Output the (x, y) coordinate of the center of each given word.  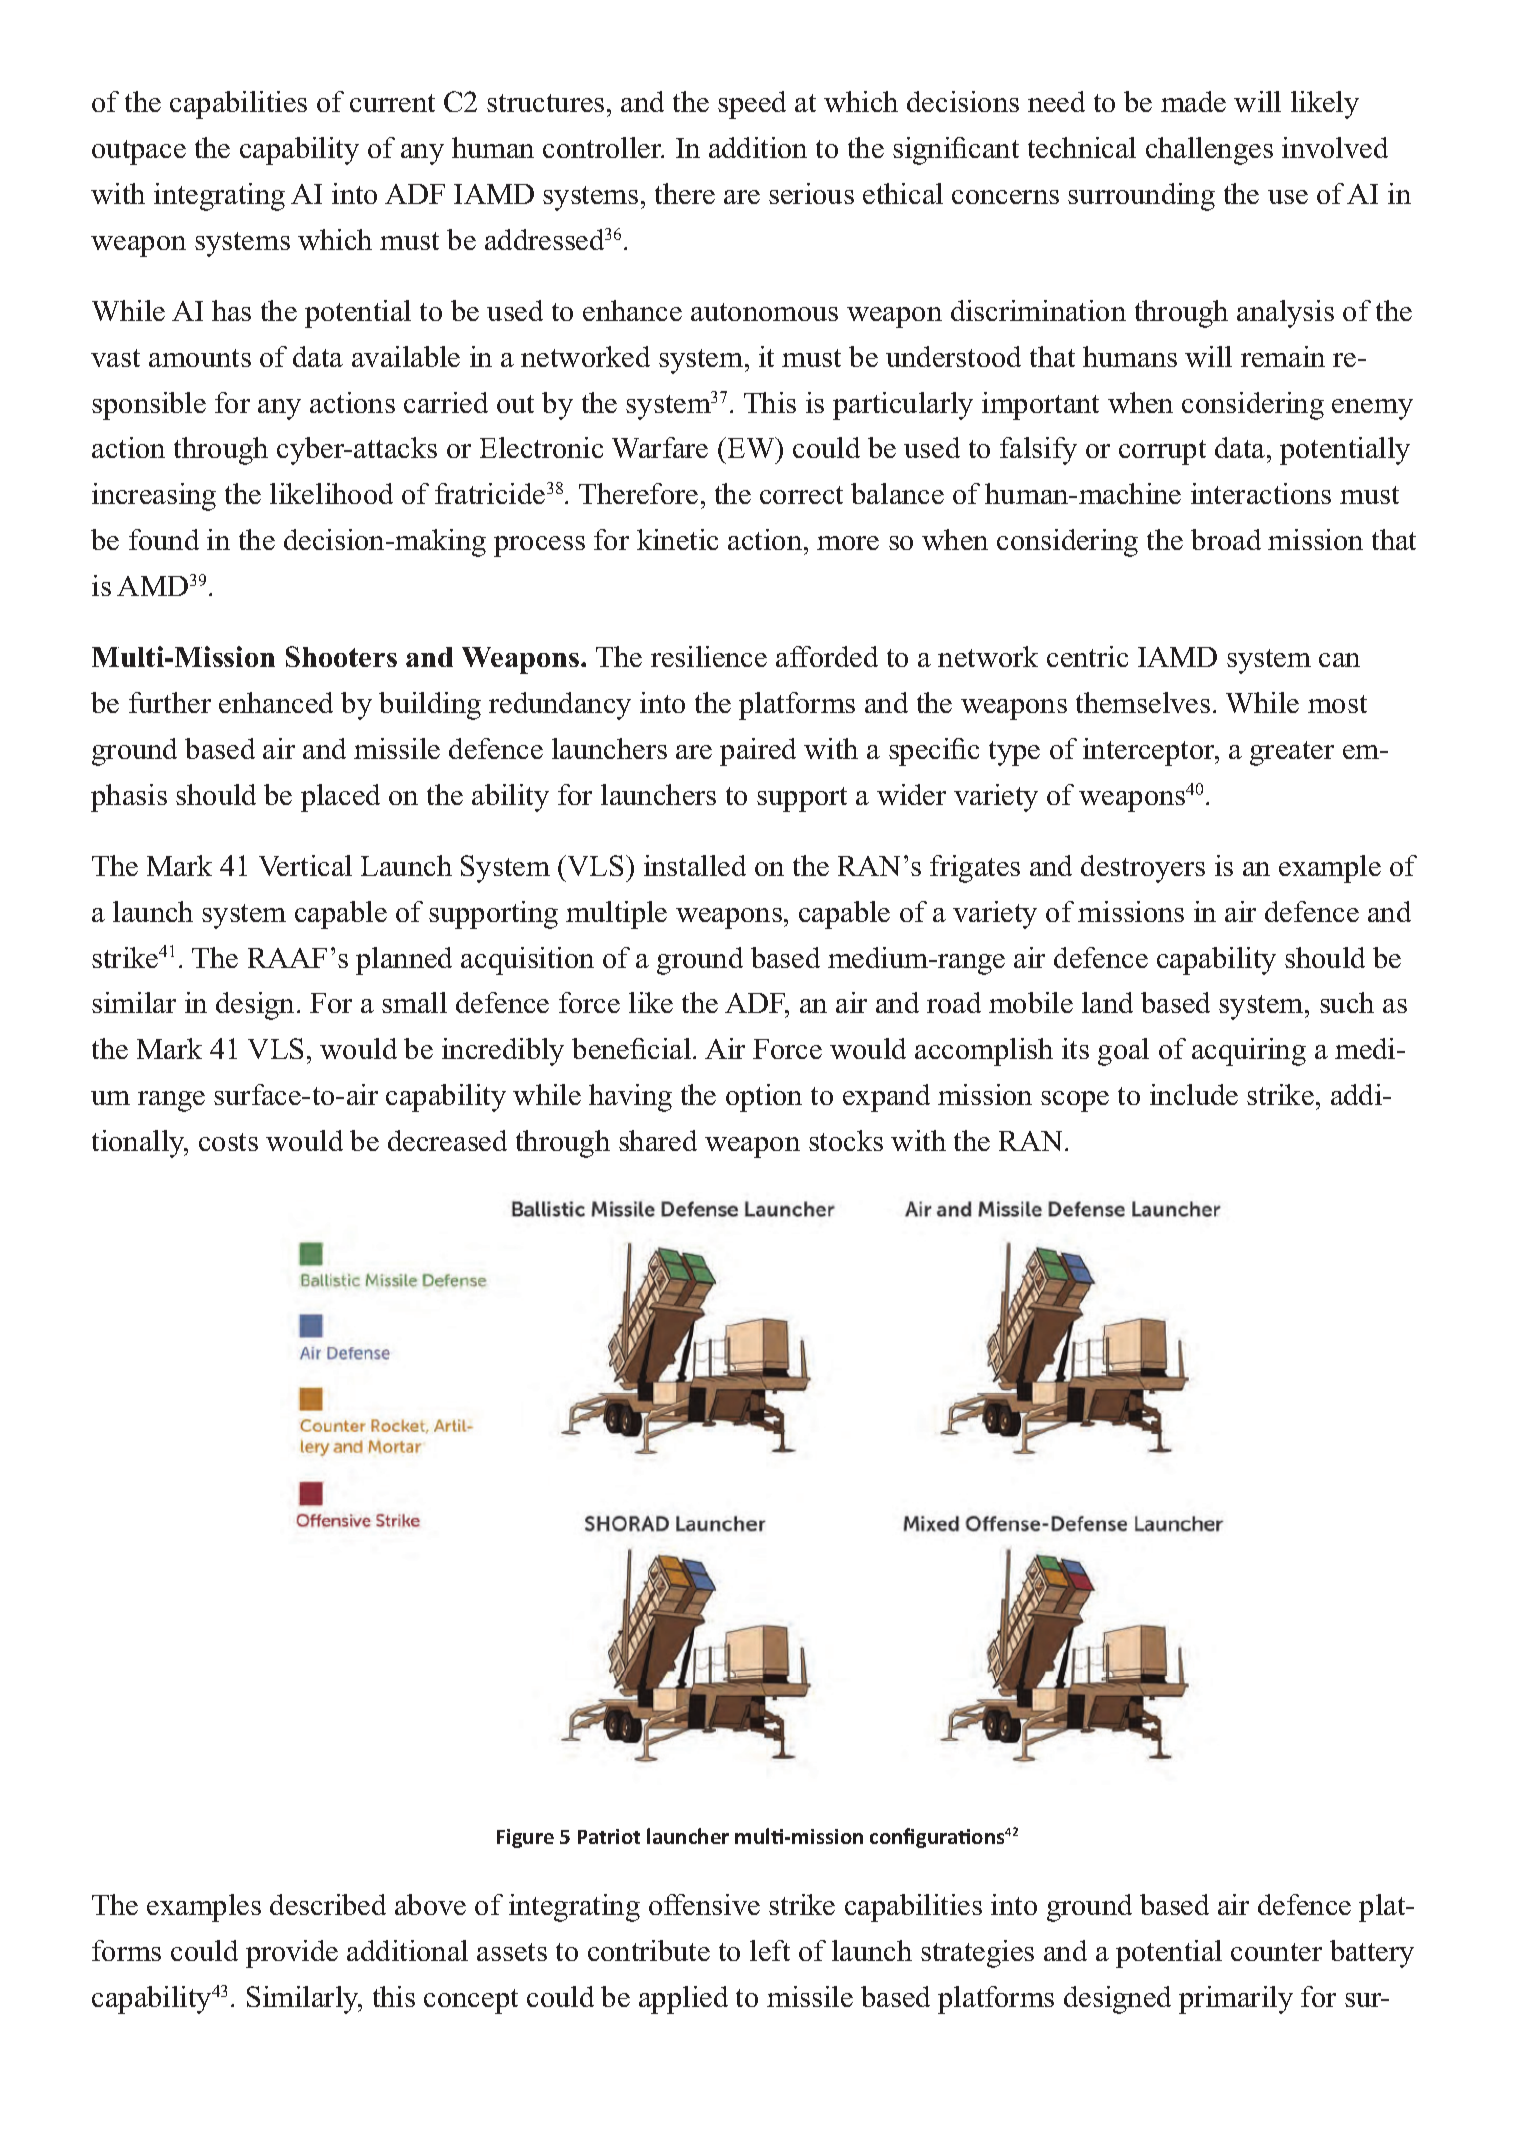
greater (1292, 753)
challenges (1209, 151)
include (1194, 1094)
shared (658, 1140)
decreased (447, 1140)
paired (758, 752)
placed (340, 798)
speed (752, 105)
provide (292, 1954)
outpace (139, 152)
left (770, 1950)
